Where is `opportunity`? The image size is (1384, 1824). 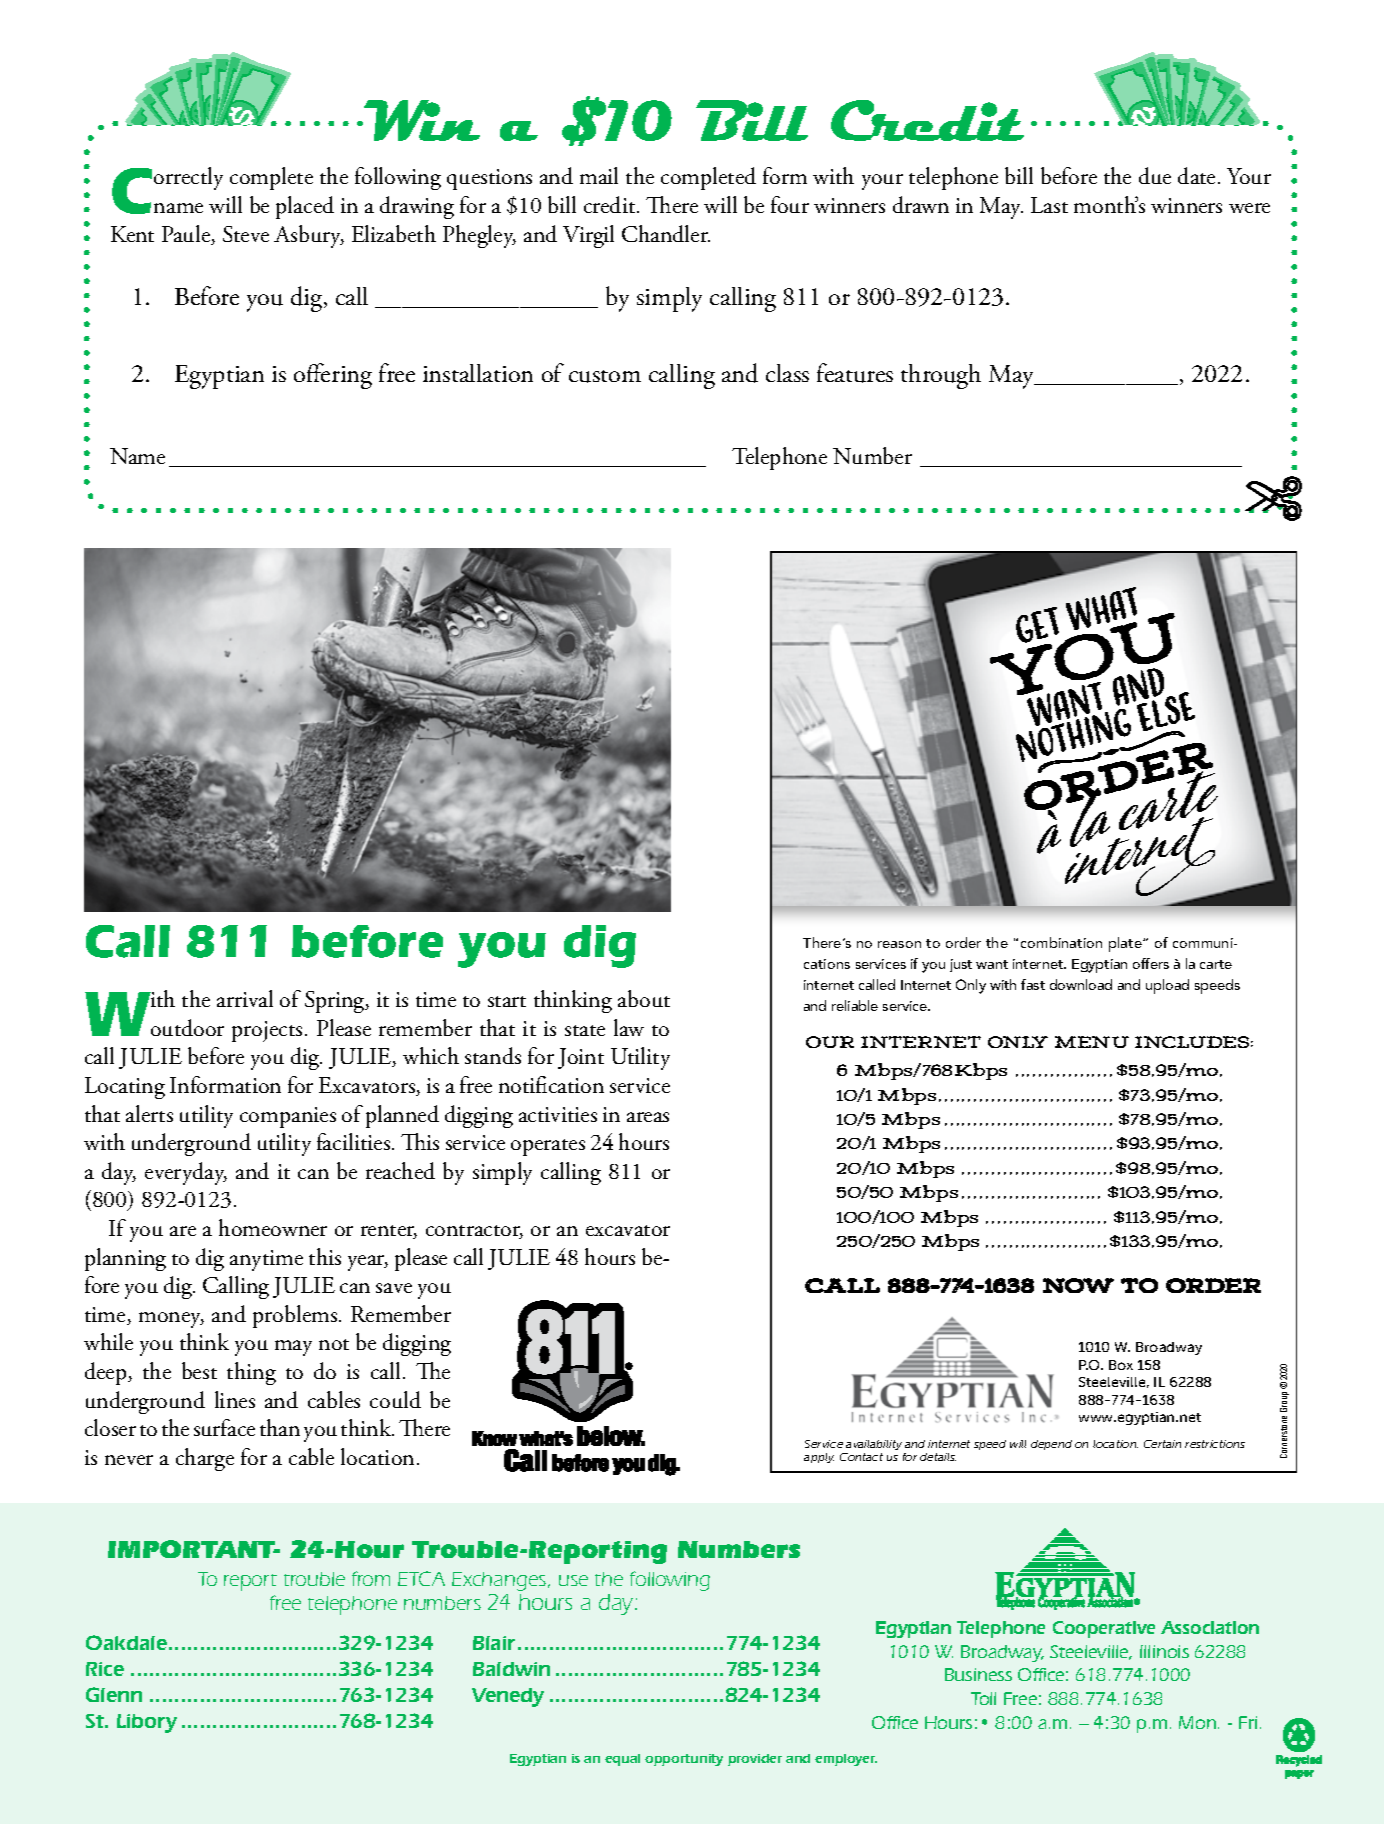
opportunity is located at coordinates (684, 1760).
